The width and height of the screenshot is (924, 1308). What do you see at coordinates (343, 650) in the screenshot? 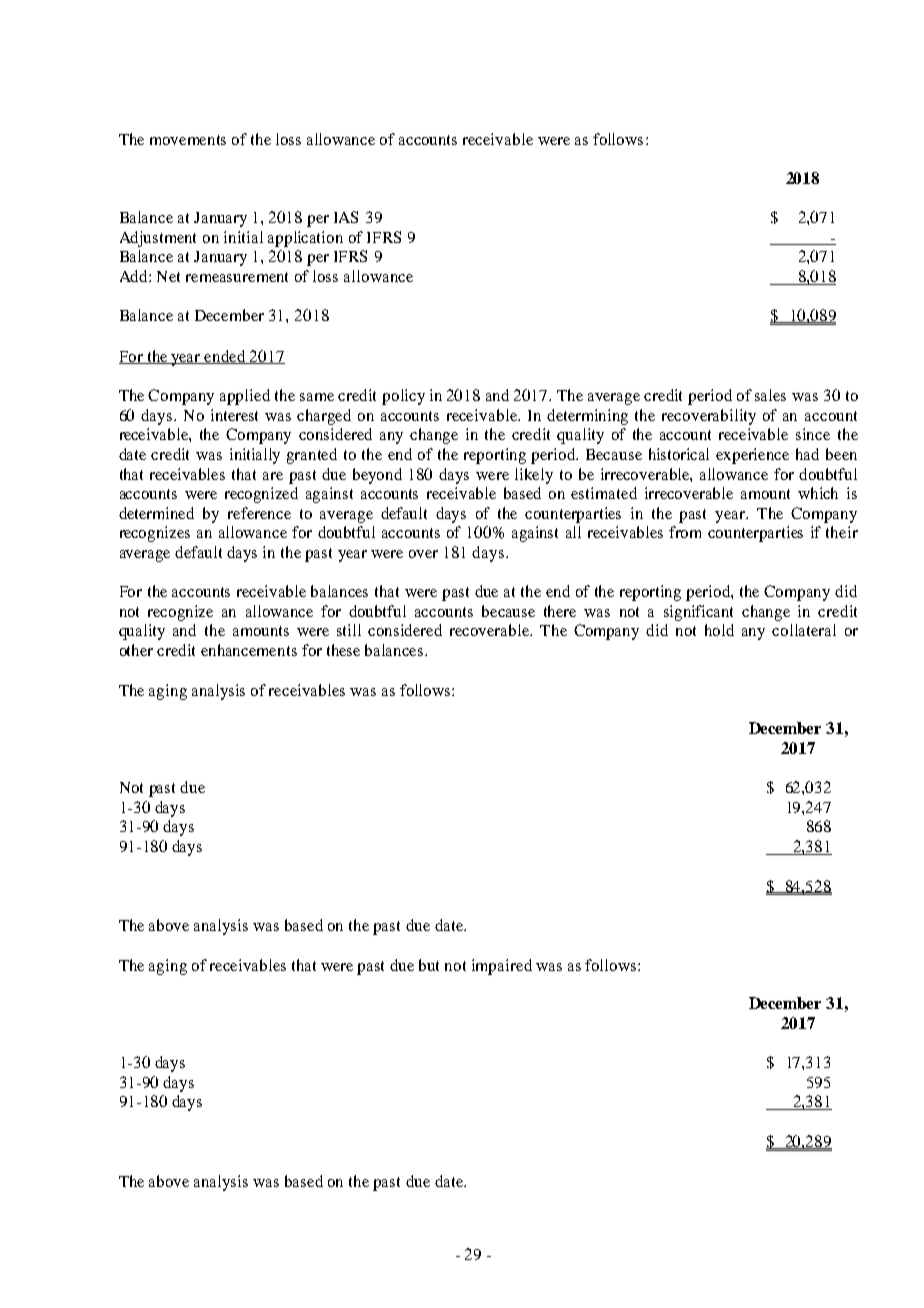
I see `these` at bounding box center [343, 650].
